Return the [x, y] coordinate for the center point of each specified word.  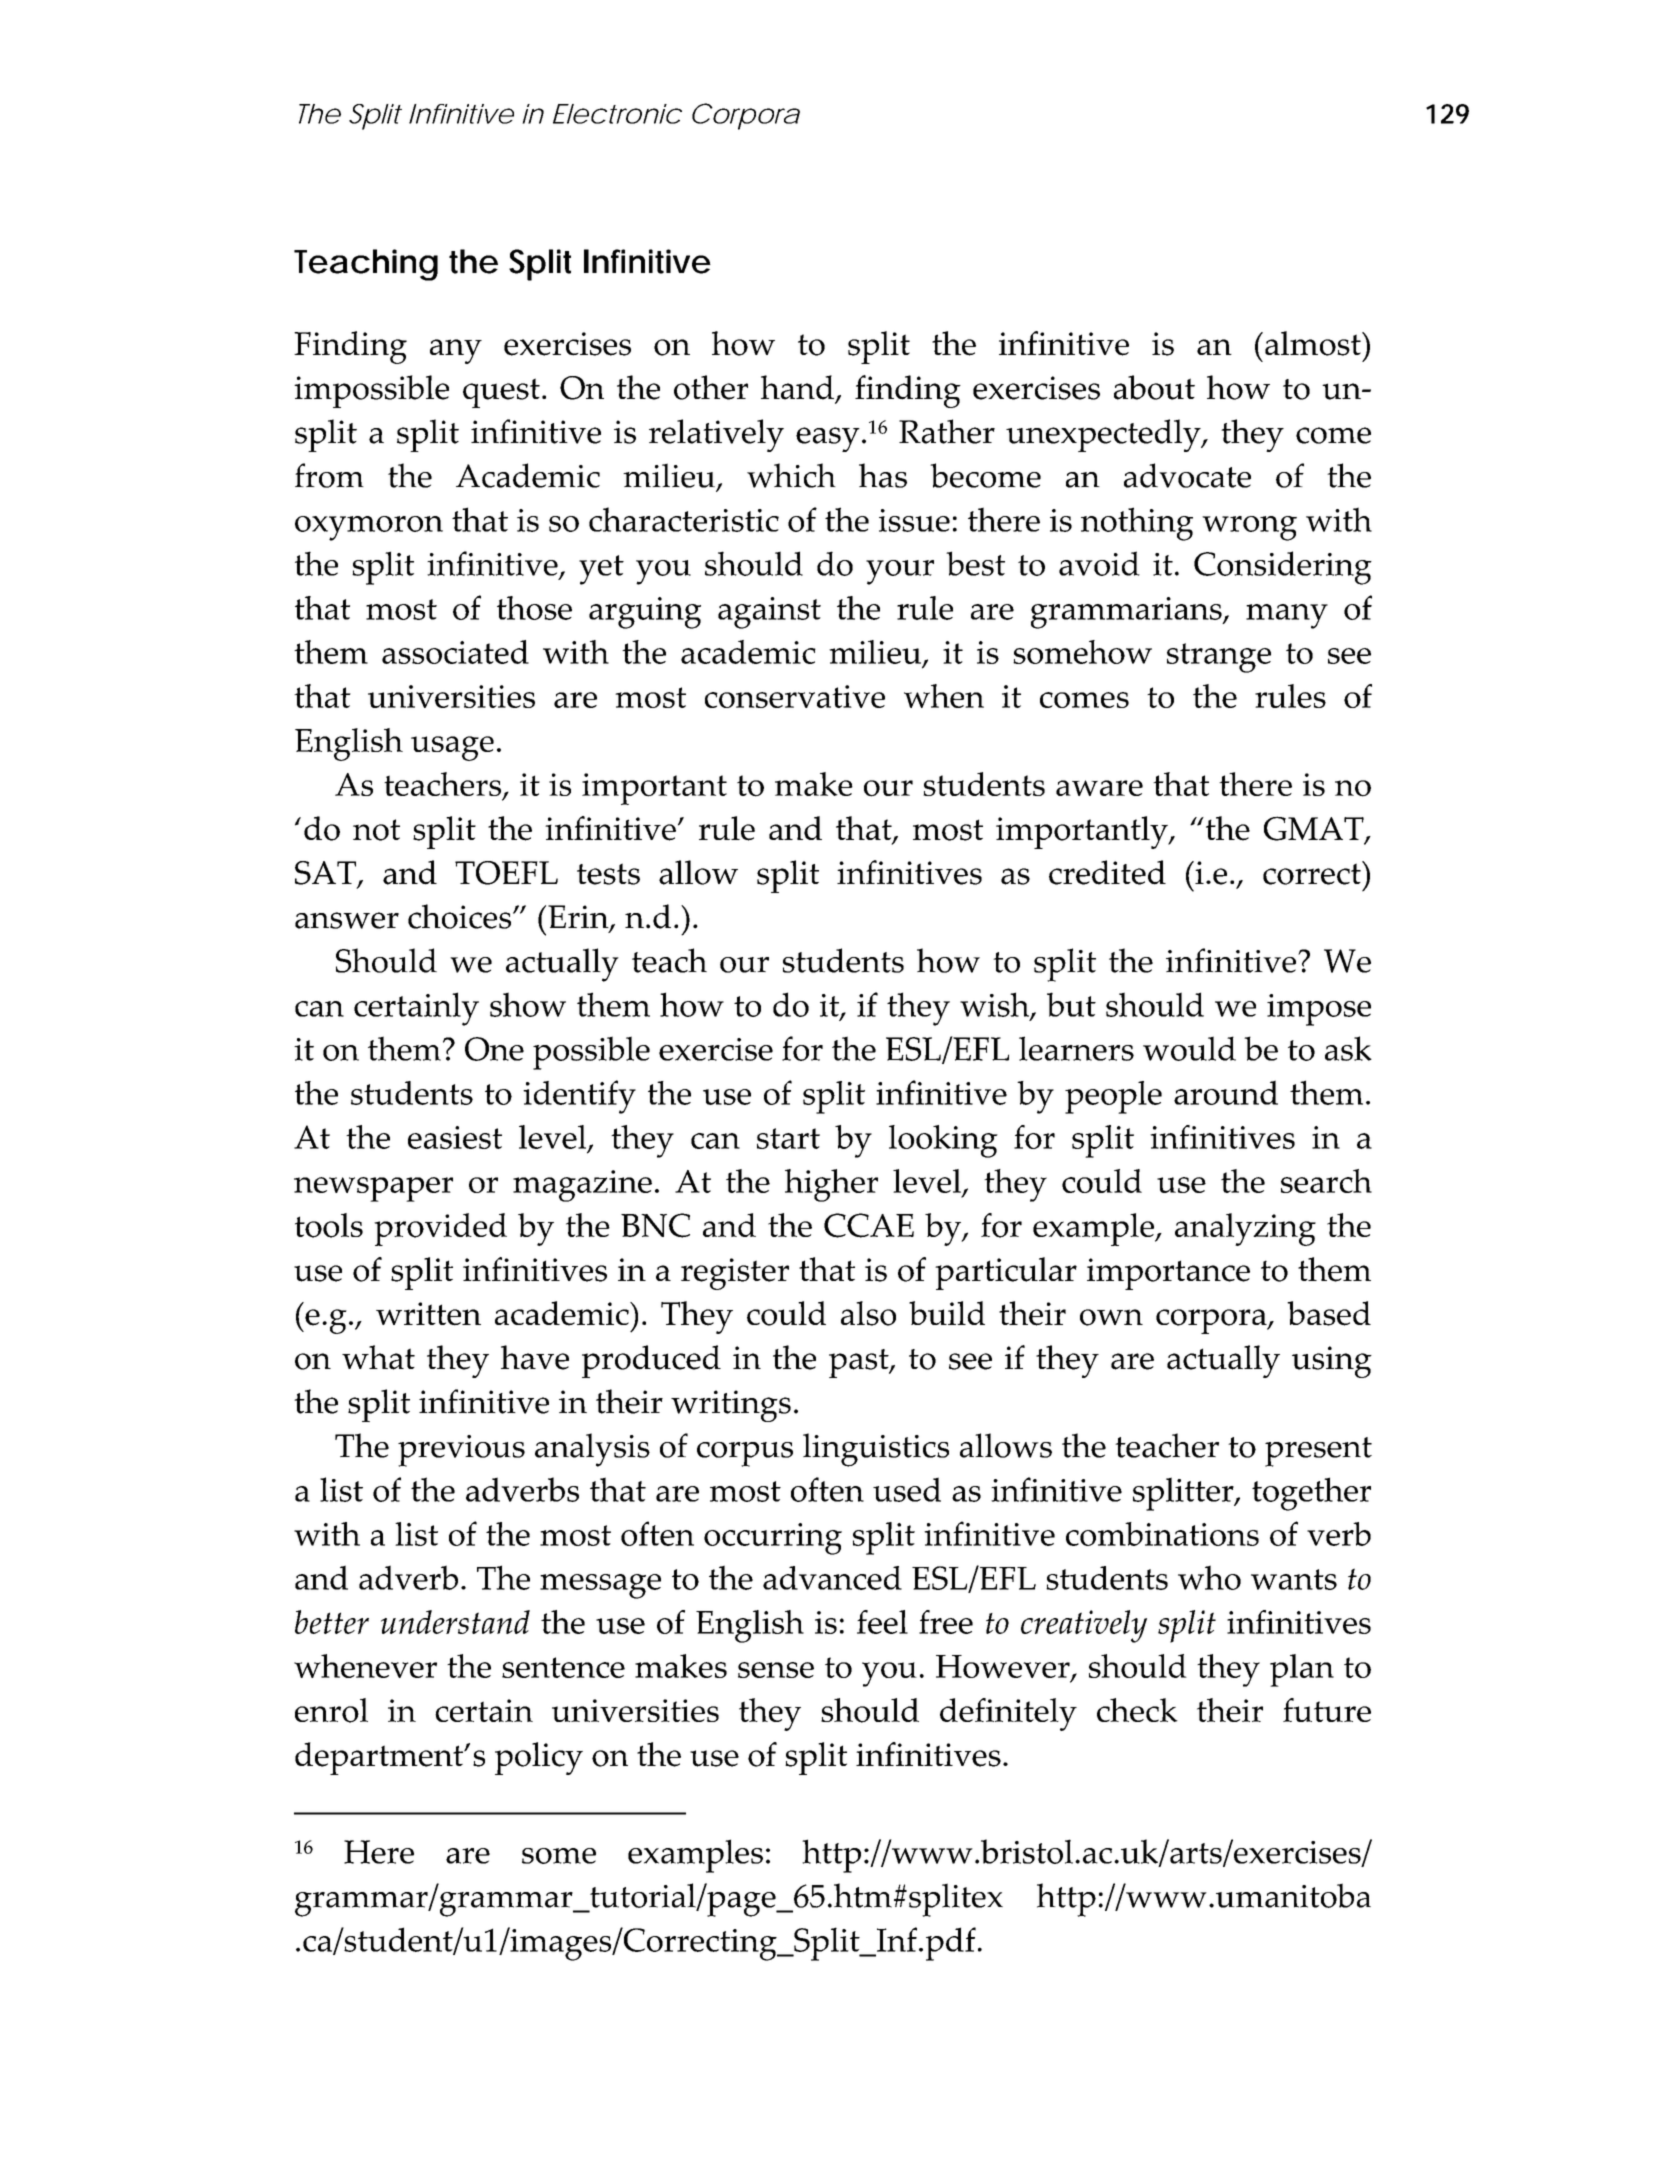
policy [539, 1758]
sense [776, 1670]
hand [797, 387]
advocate [1187, 475]
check [1137, 1710]
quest [501, 393]
